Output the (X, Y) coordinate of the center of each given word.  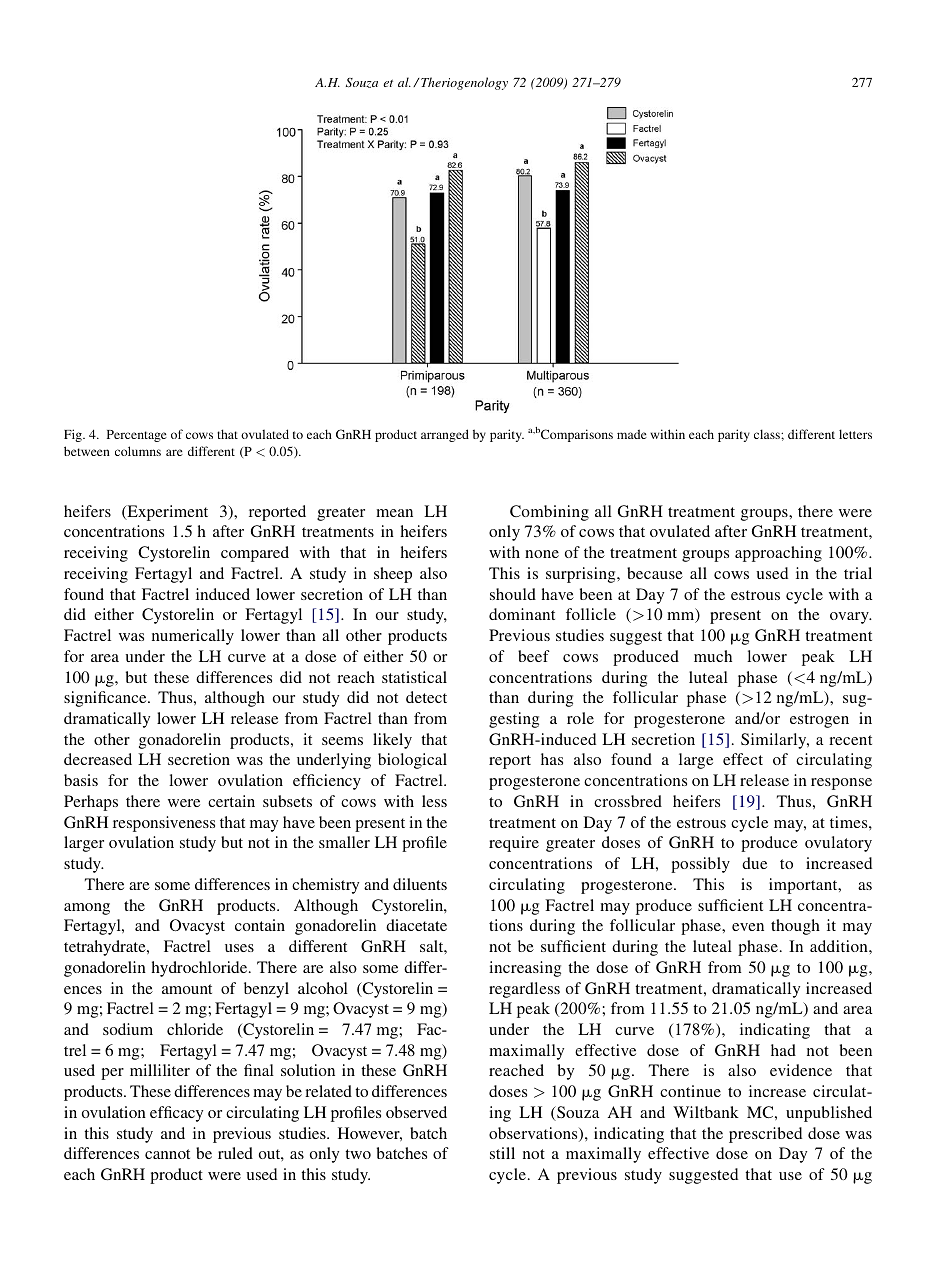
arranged (445, 435)
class (768, 434)
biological (412, 761)
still (502, 1153)
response (841, 784)
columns (138, 451)
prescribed (765, 1135)
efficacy (176, 1114)
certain (231, 801)
